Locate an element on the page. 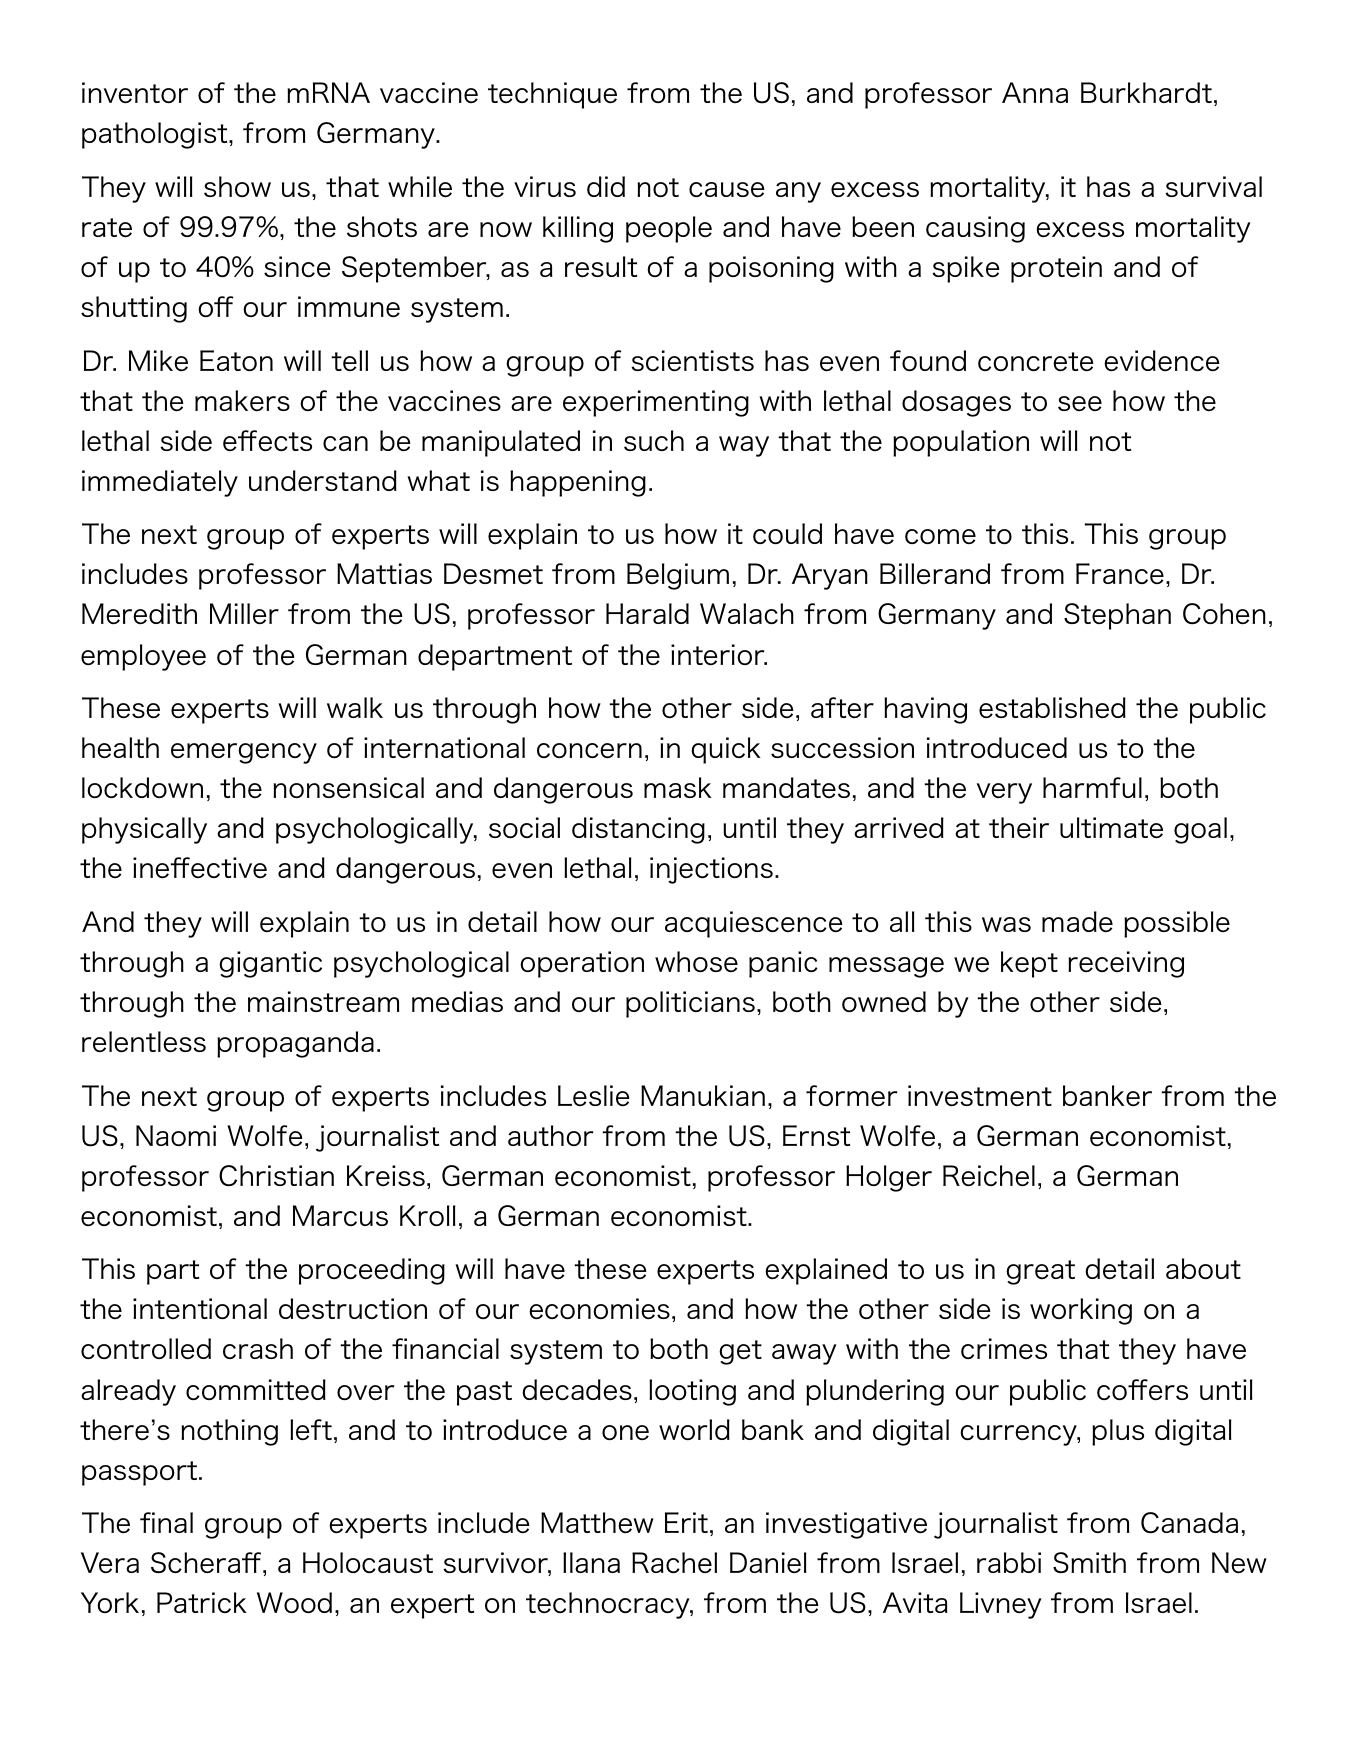 The height and width of the image is (1764, 1363). ineffective is located at coordinates (200, 867).
